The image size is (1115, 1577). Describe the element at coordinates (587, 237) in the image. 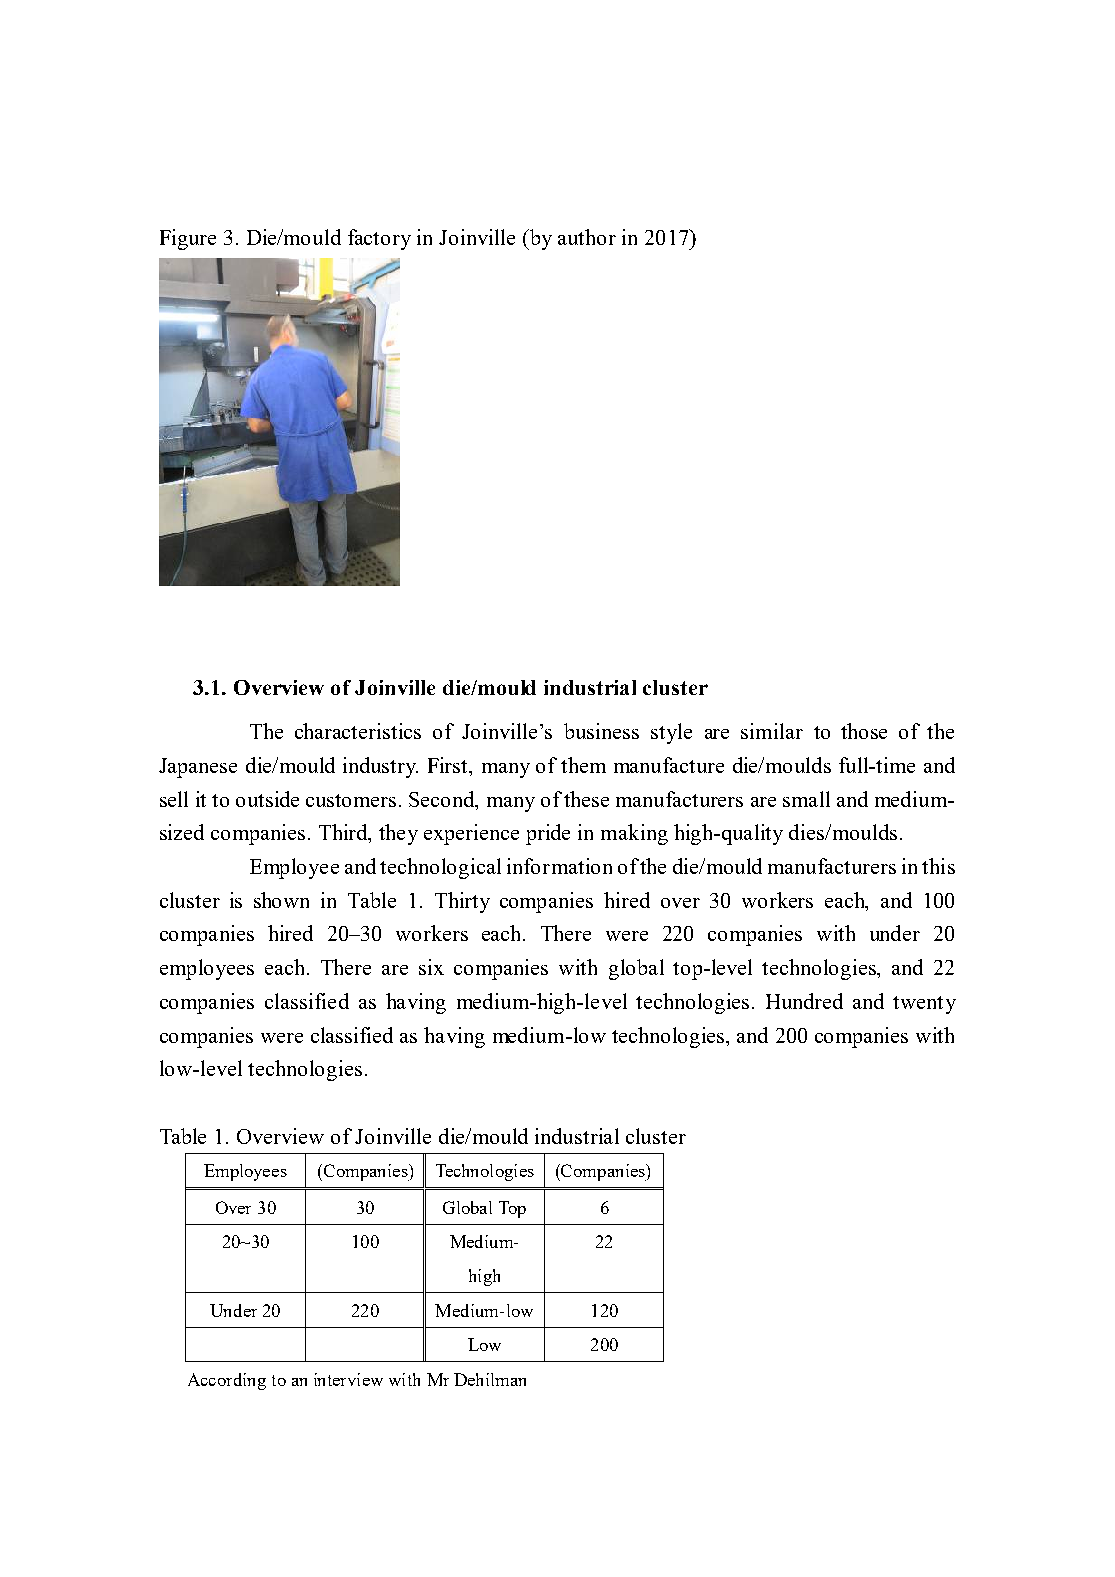

I see `author` at that location.
